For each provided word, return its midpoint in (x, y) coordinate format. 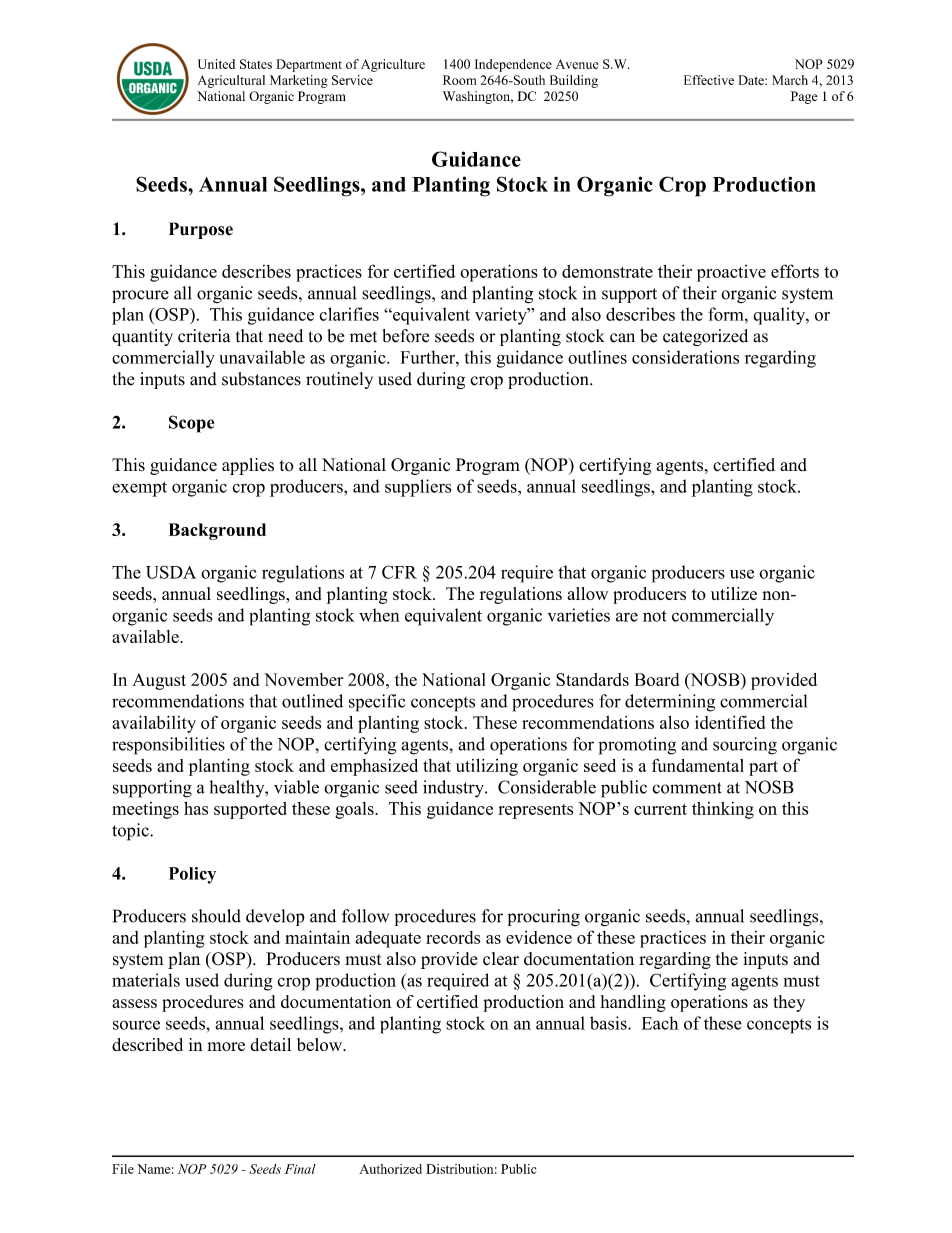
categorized (705, 337)
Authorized (390, 1169)
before (405, 336)
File (123, 1169)
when (379, 615)
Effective (709, 80)
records (453, 937)
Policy (192, 875)
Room (459, 80)
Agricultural (231, 81)
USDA (171, 572)
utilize (734, 593)
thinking (723, 810)
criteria (204, 336)
